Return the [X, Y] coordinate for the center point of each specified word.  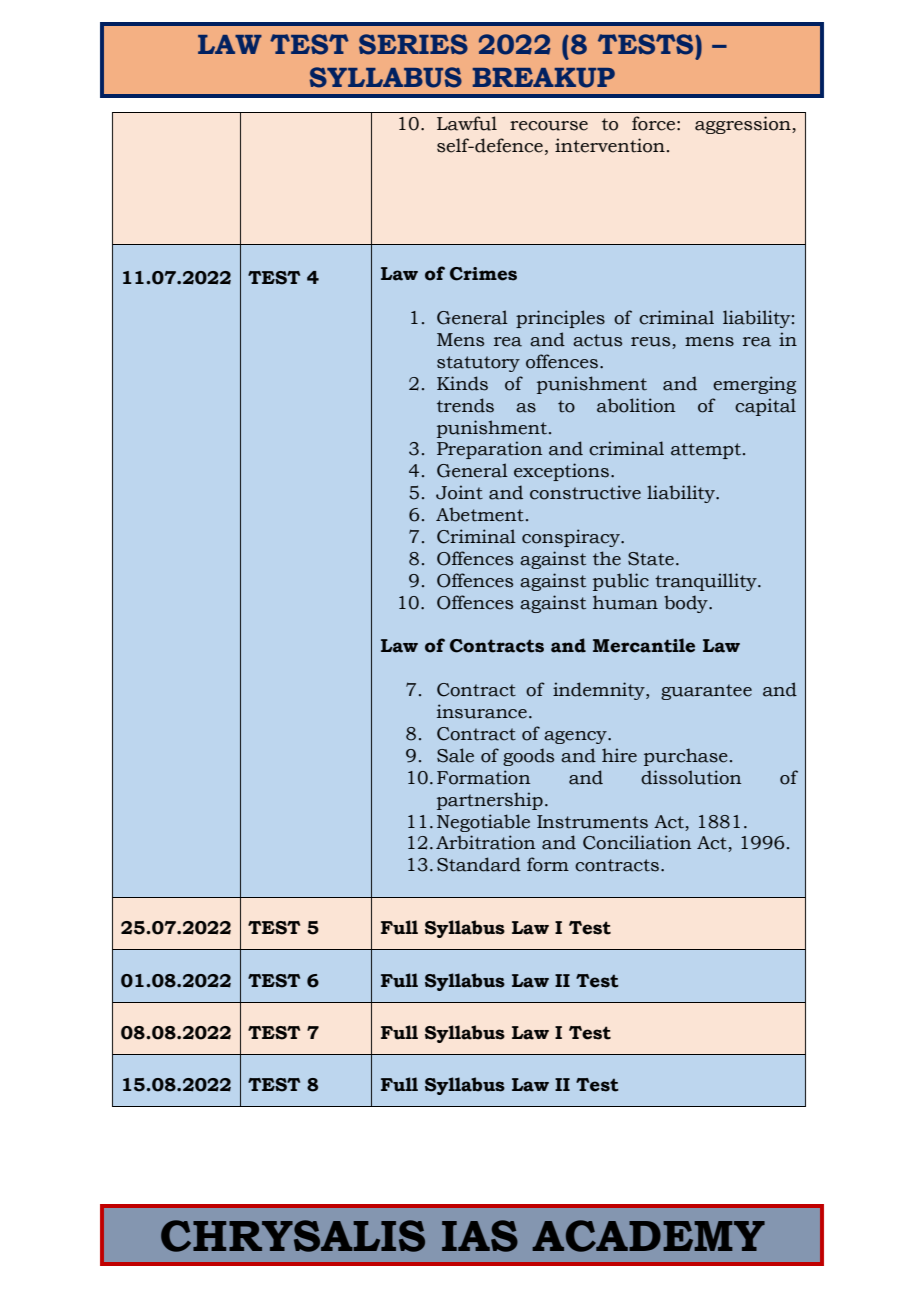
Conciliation [637, 842]
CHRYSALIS [293, 1236]
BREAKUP [544, 78]
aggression [744, 125]
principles [560, 319]
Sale [455, 755]
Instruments [592, 822]
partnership [490, 801]
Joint [459, 492]
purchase [686, 757]
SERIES [413, 44]
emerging [754, 385]
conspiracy [572, 538]
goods [528, 757]
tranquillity [707, 582]
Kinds [462, 383]
